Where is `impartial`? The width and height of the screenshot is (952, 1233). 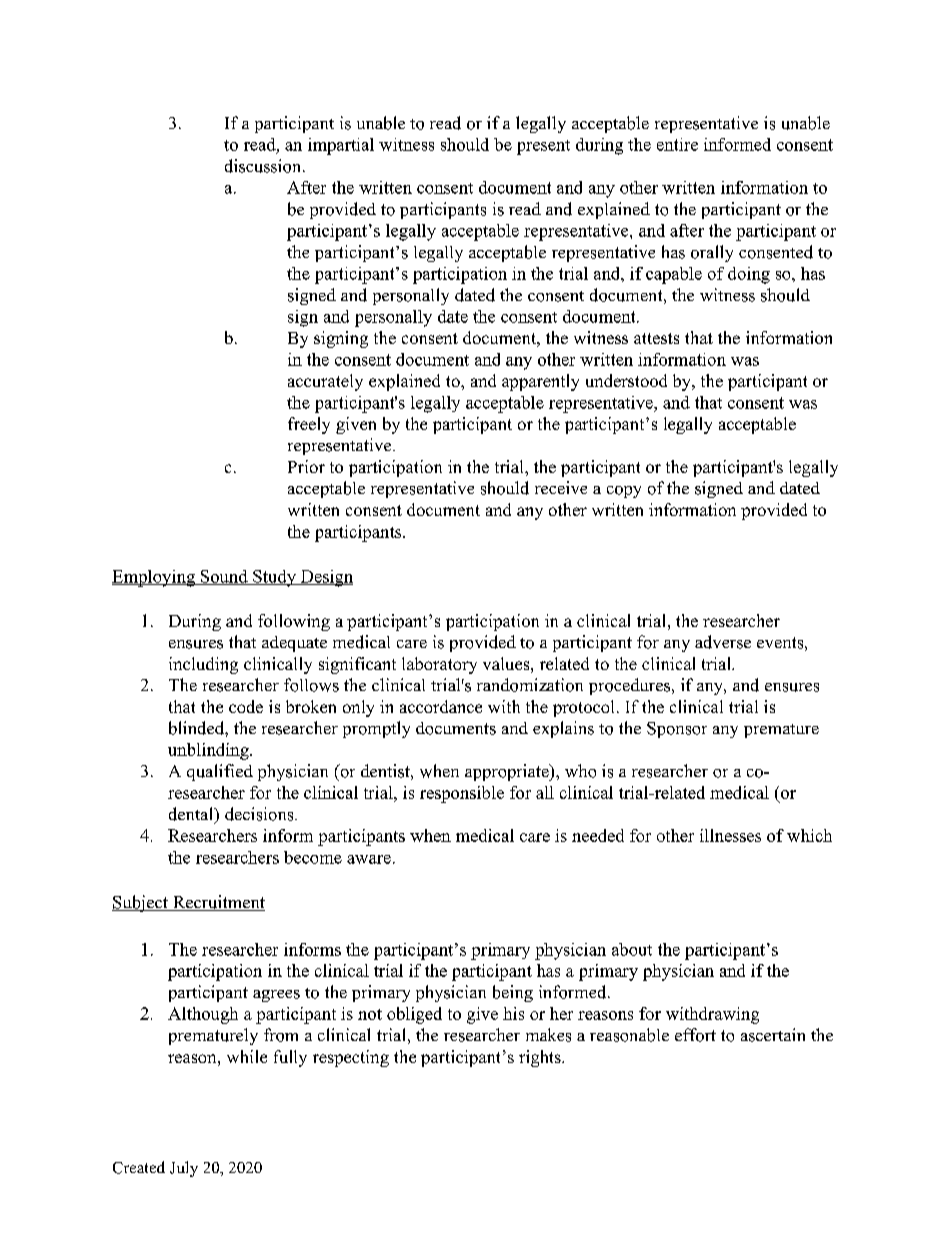
impartial is located at coordinates (341, 146).
